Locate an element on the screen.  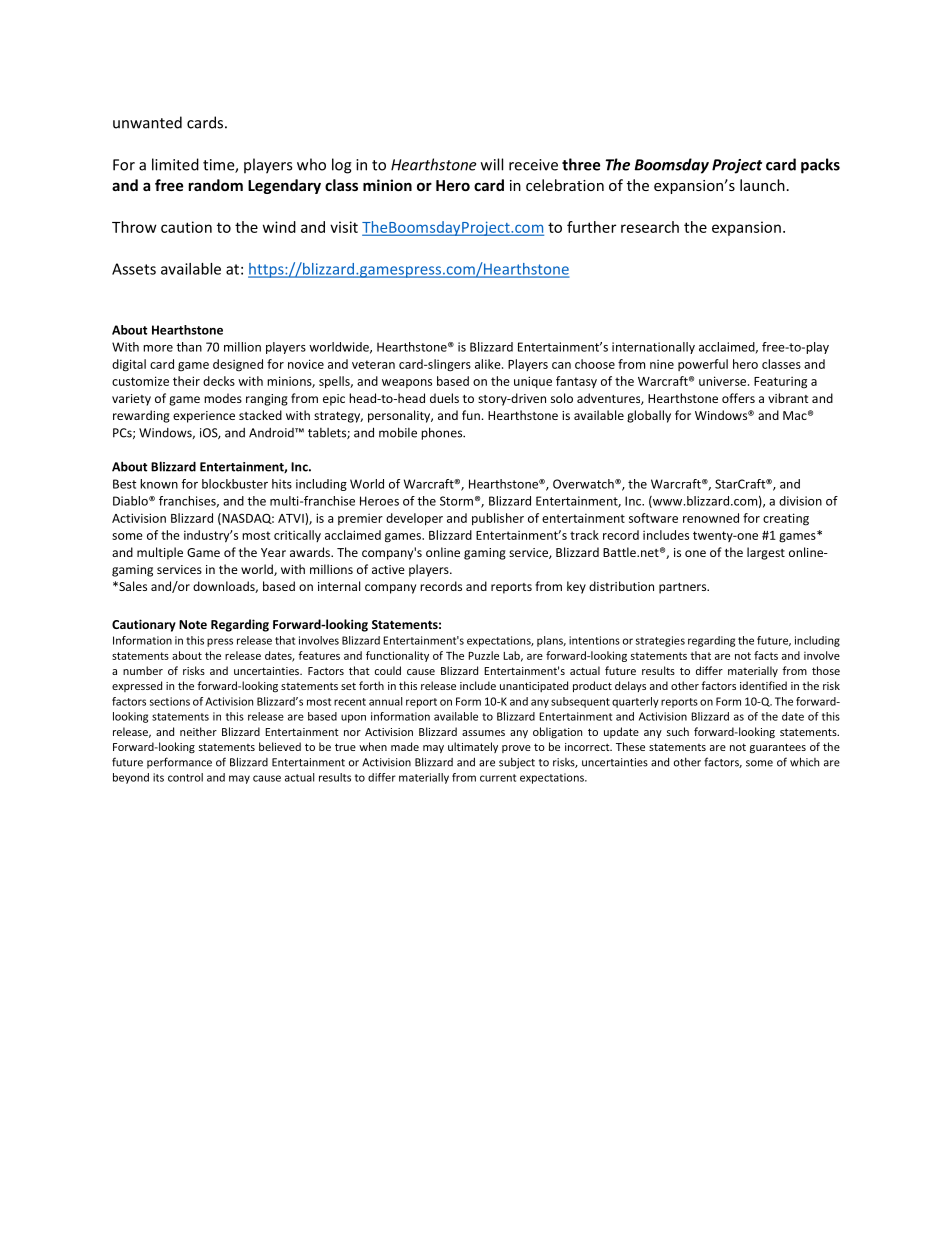
limited is located at coordinates (175, 164).
